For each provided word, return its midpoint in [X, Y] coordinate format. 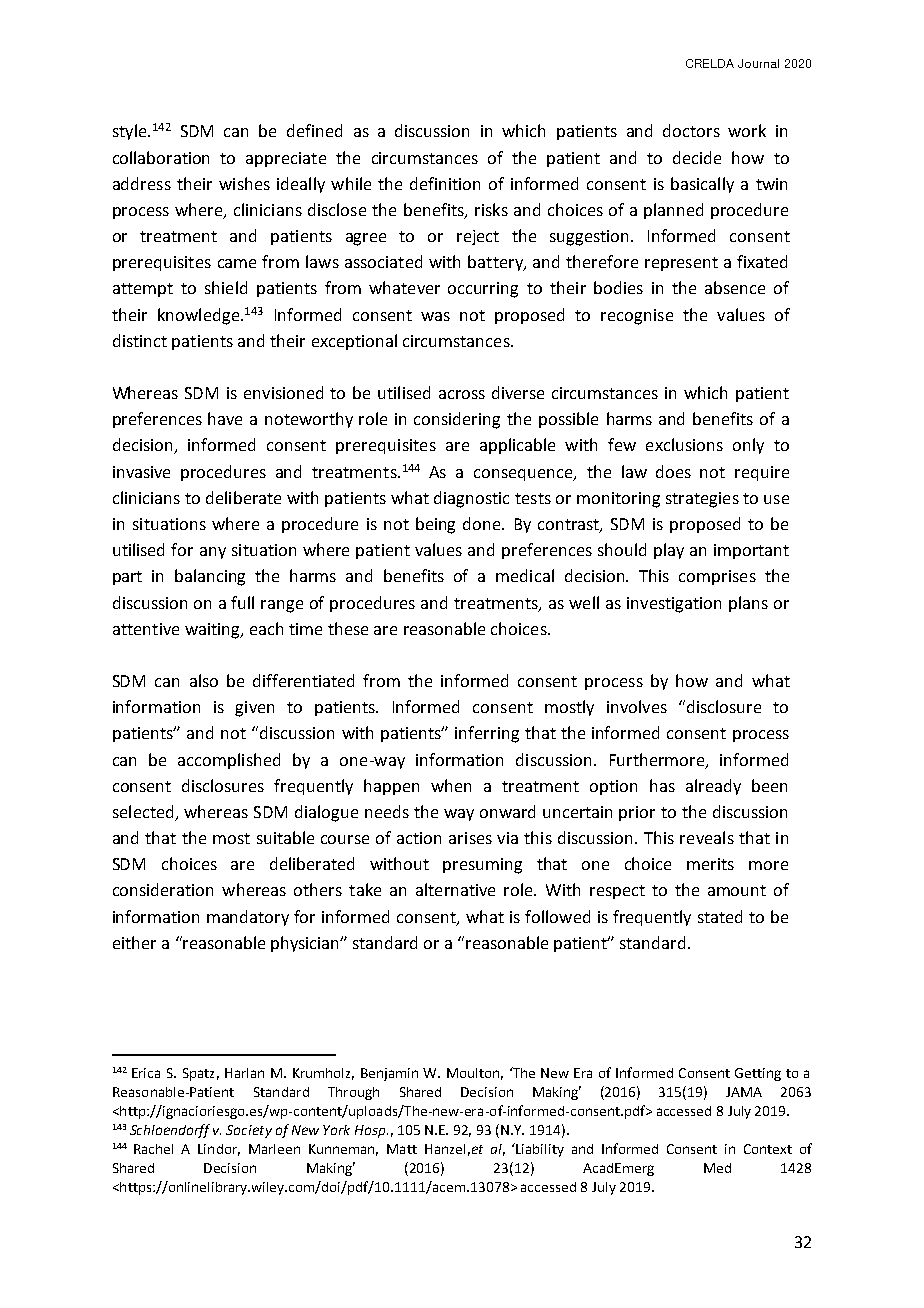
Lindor [219, 1150]
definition [445, 183]
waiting [213, 631]
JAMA [744, 1092]
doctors [691, 130]
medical [525, 575]
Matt [402, 1149]
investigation [674, 605]
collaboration [161, 157]
